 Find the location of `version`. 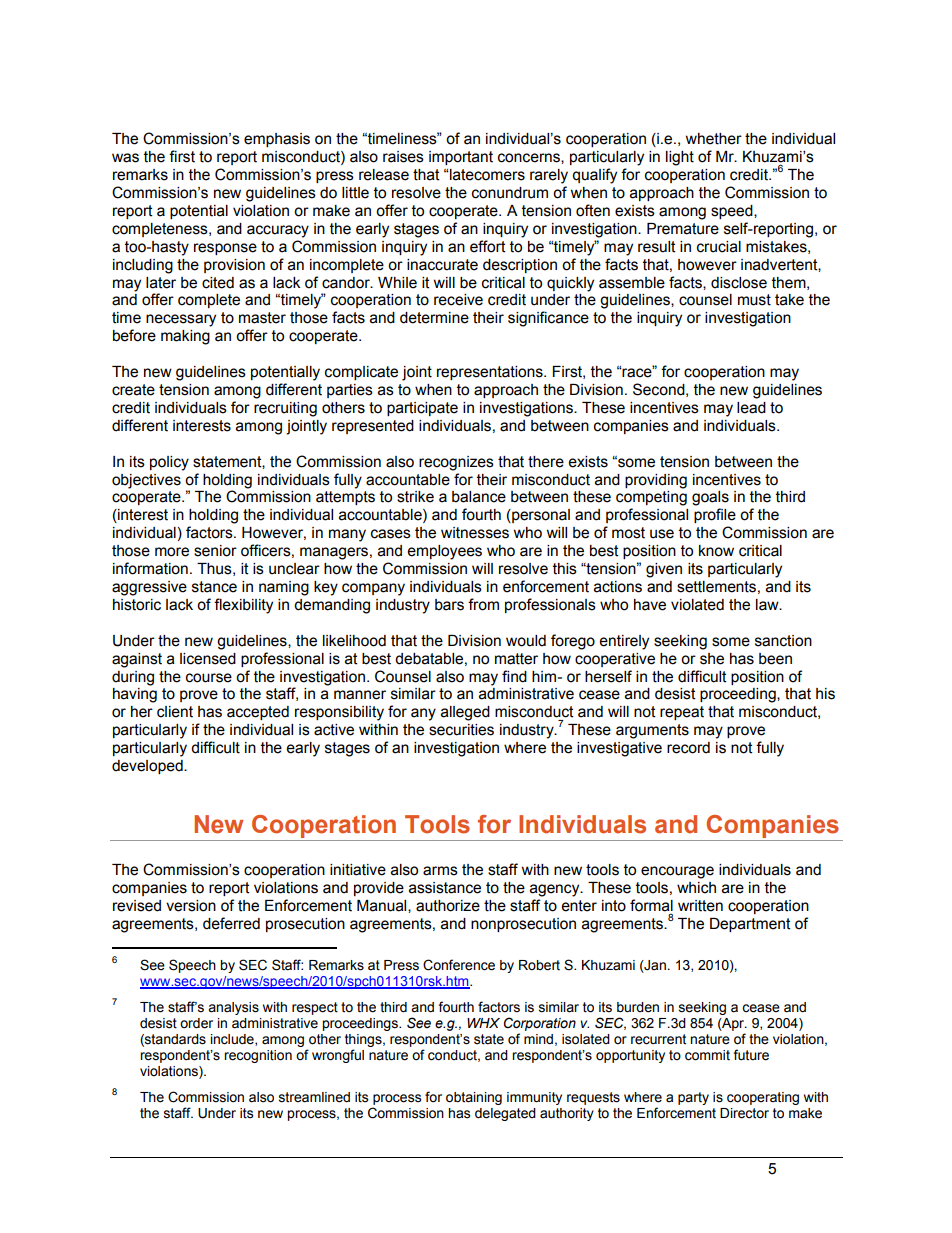

version is located at coordinates (191, 906).
